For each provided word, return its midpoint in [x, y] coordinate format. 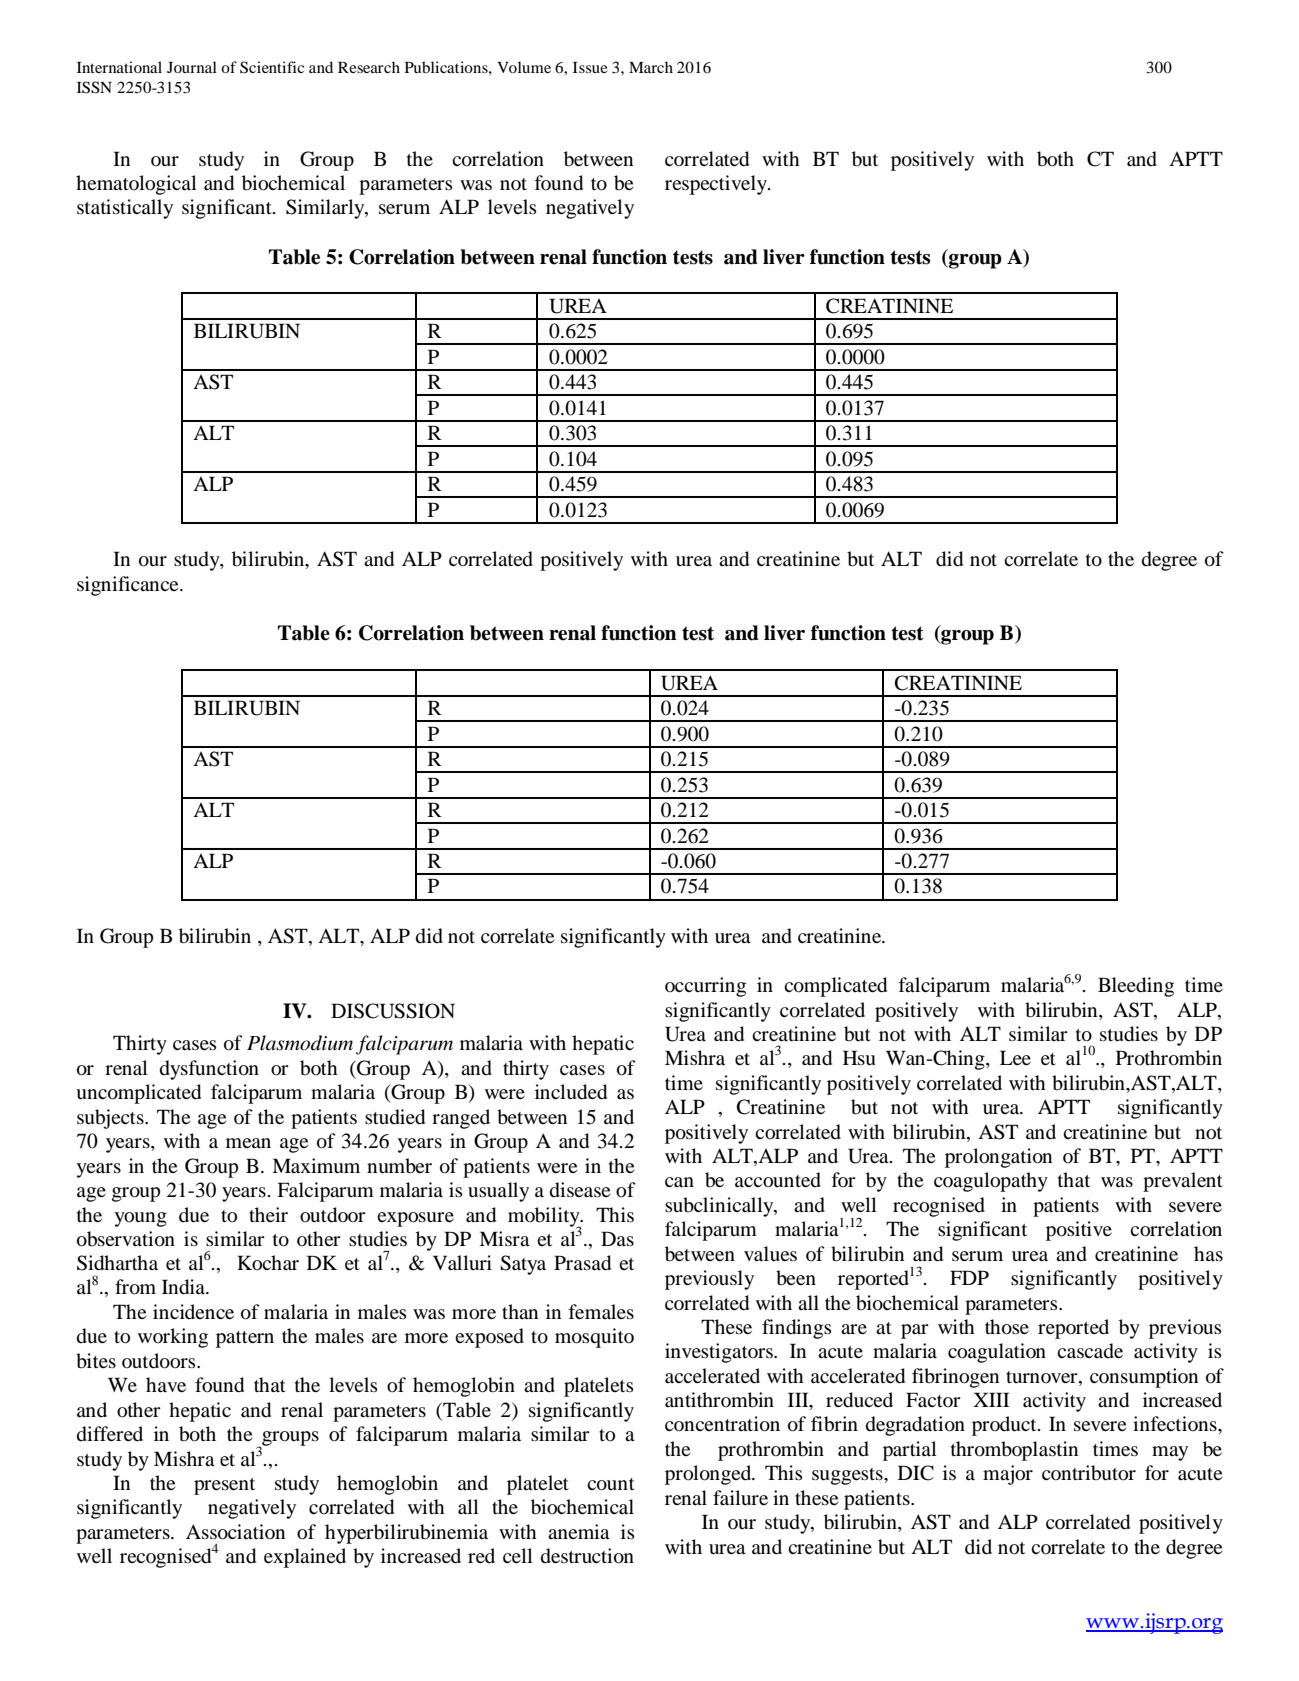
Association [235, 1532]
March [651, 67]
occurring [705, 987]
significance [129, 586]
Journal [192, 67]
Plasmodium [300, 1043]
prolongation [998, 1158]
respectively [717, 185]
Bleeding [1136, 987]
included [571, 1092]
